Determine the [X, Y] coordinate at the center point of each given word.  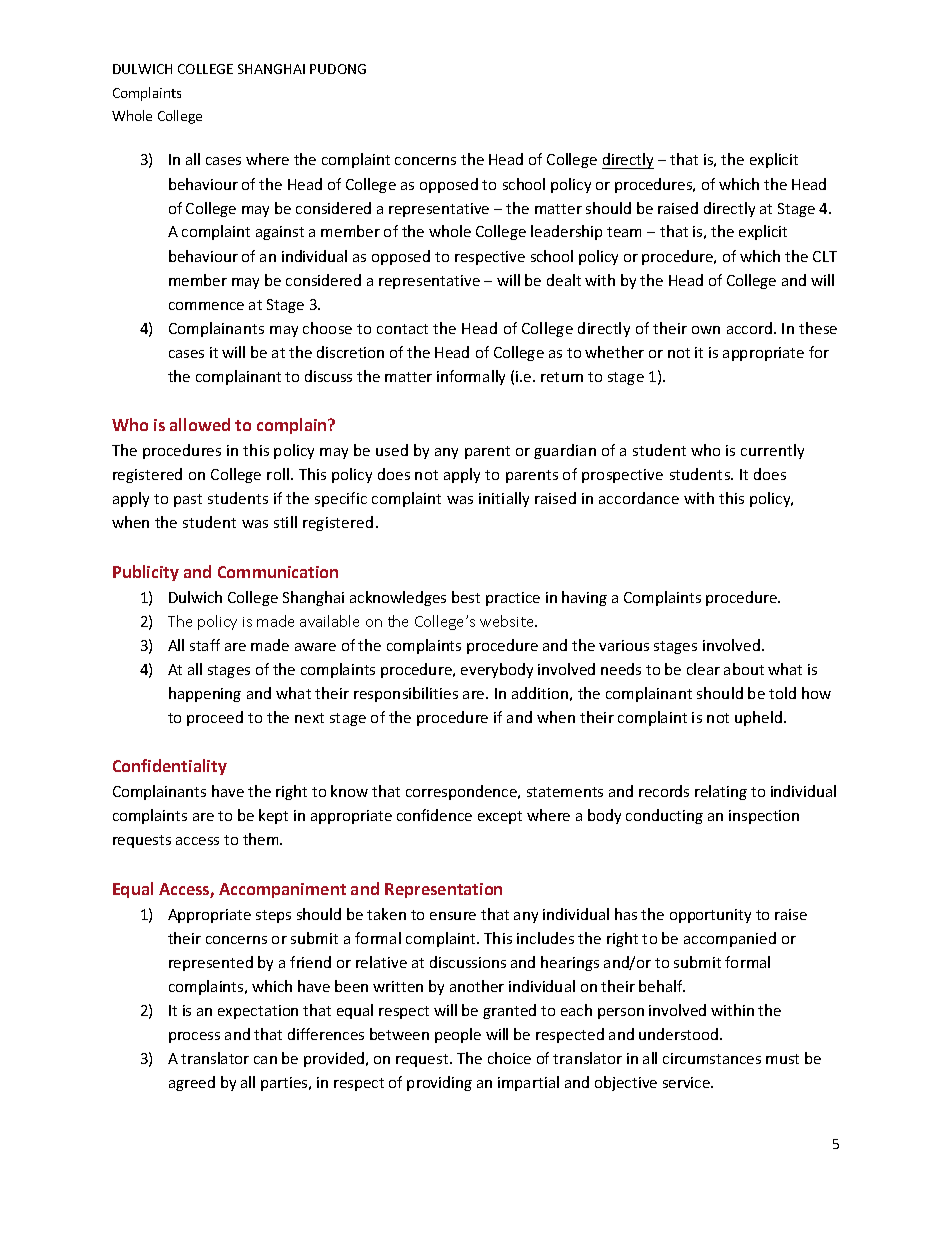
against [280, 233]
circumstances [712, 1058]
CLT [825, 256]
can [265, 1060]
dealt [564, 280]
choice [509, 1058]
